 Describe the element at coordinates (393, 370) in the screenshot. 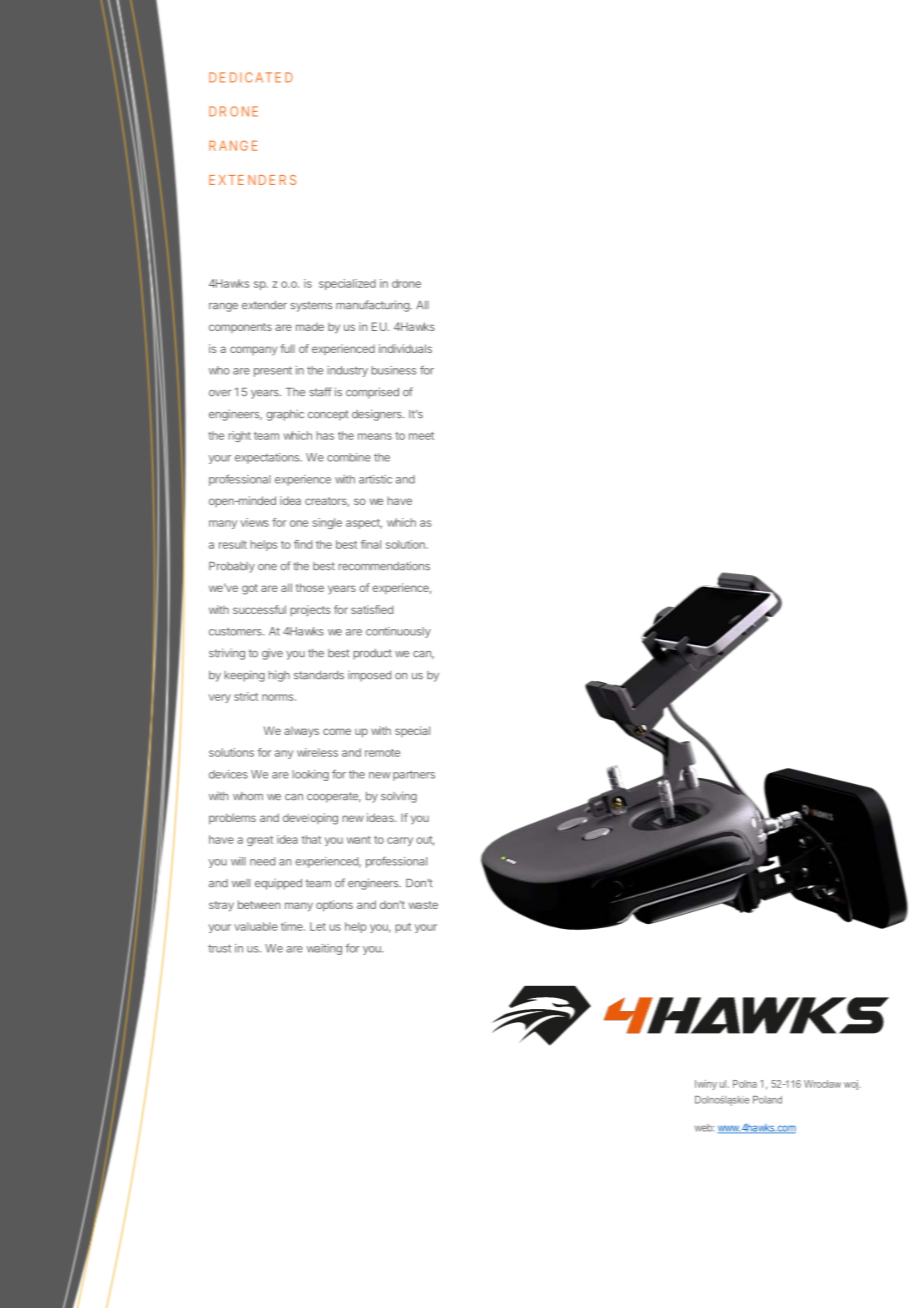

I see `business` at that location.
